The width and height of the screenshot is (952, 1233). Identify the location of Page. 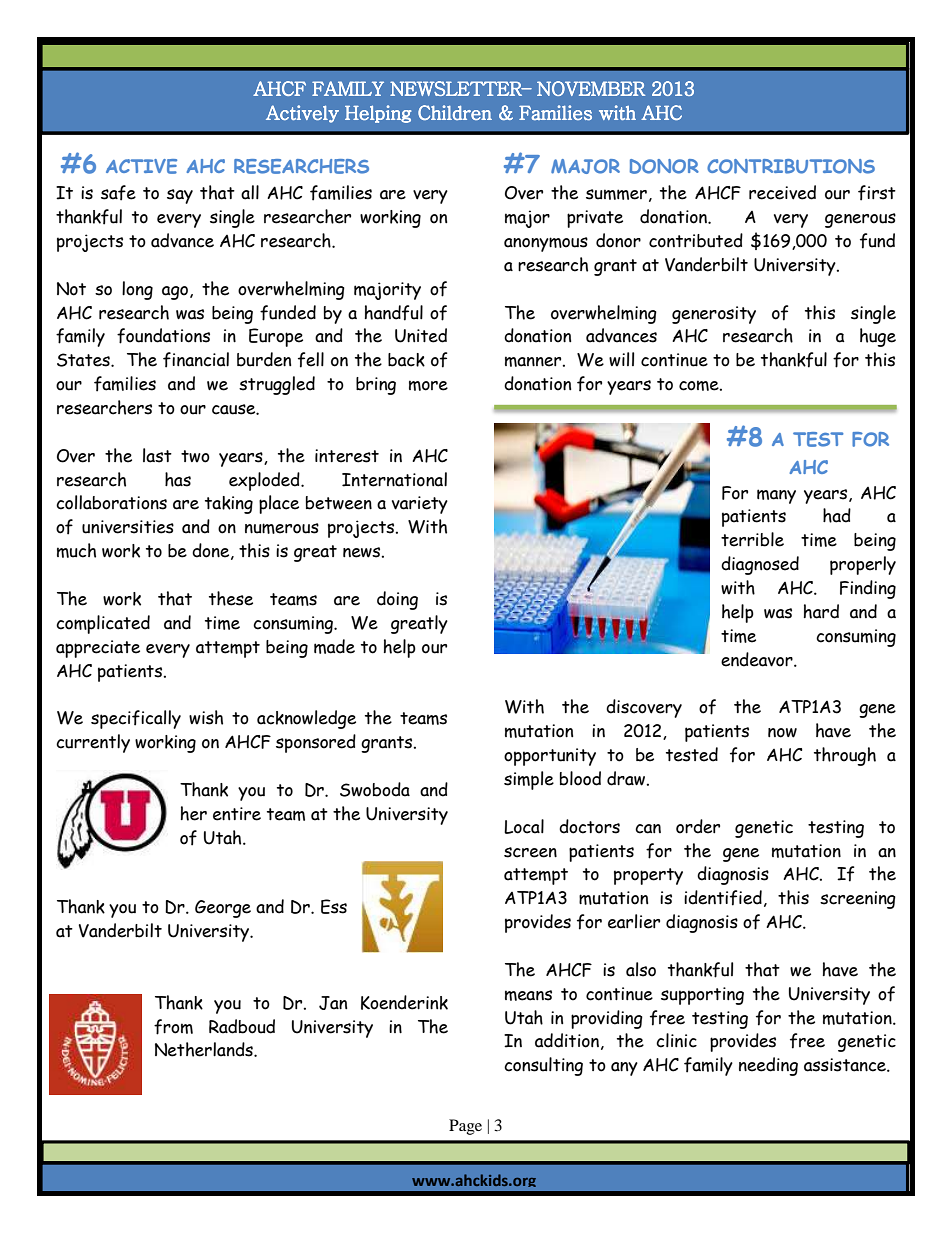
(465, 1127).
